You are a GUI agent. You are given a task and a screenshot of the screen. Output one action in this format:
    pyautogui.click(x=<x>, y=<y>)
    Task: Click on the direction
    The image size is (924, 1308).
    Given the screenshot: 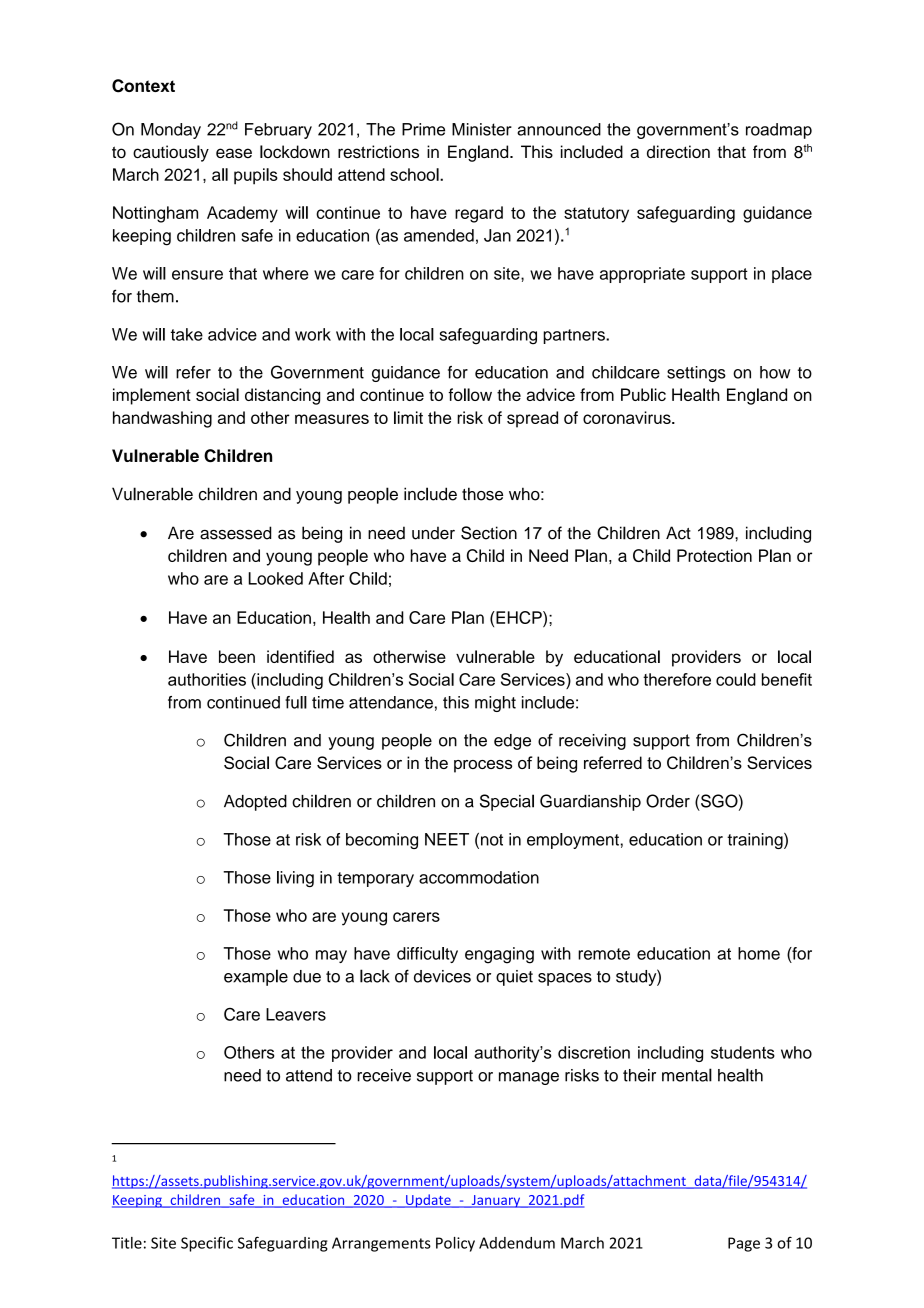 What is the action you would take?
    pyautogui.click(x=678, y=151)
